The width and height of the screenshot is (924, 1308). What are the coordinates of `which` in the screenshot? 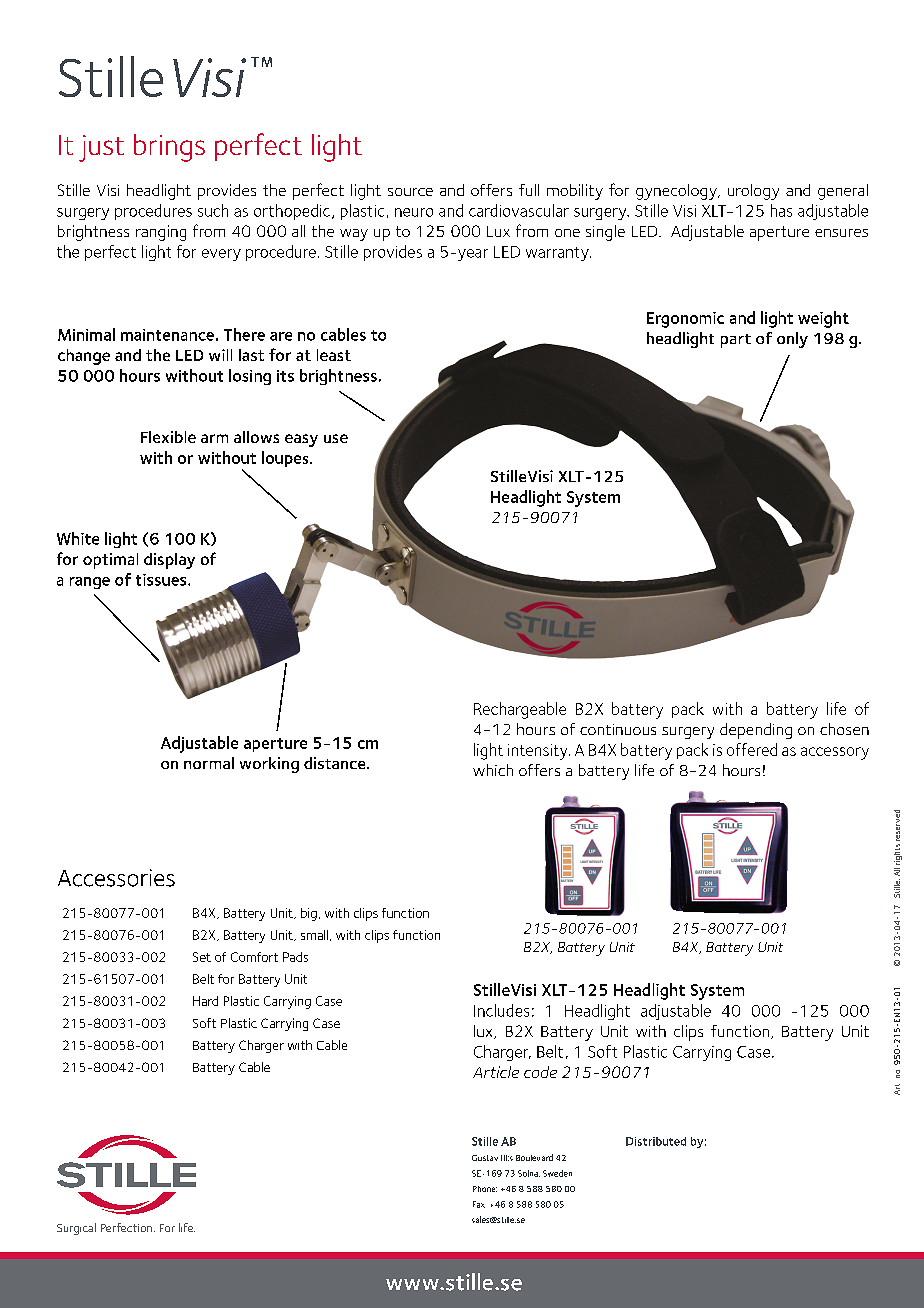 It's located at (493, 770).
